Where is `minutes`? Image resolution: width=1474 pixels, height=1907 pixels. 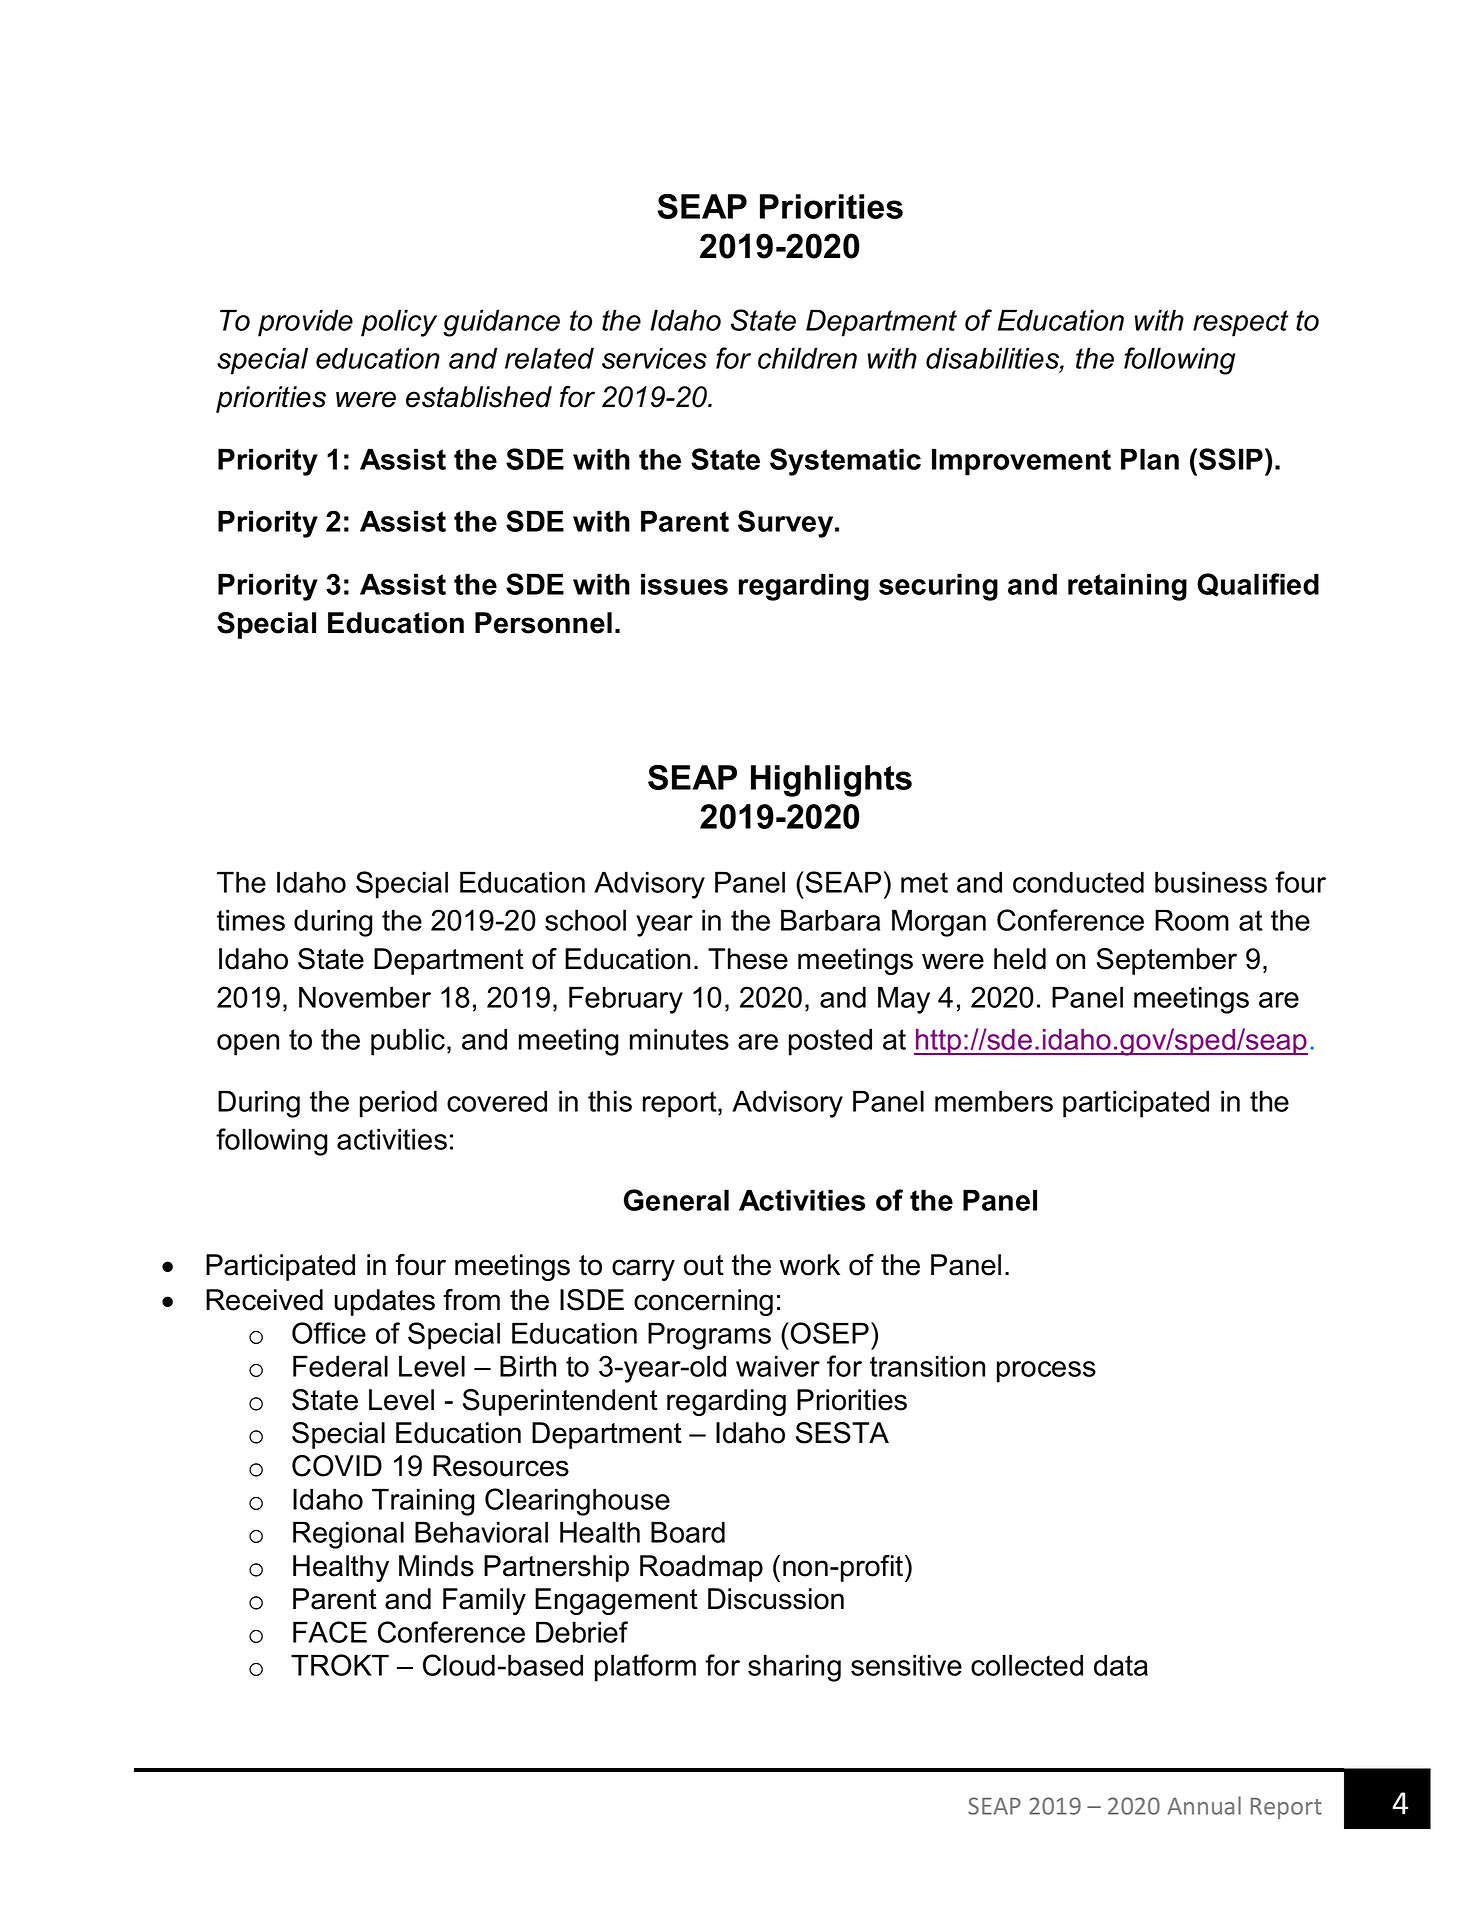 minutes is located at coordinates (679, 1039).
